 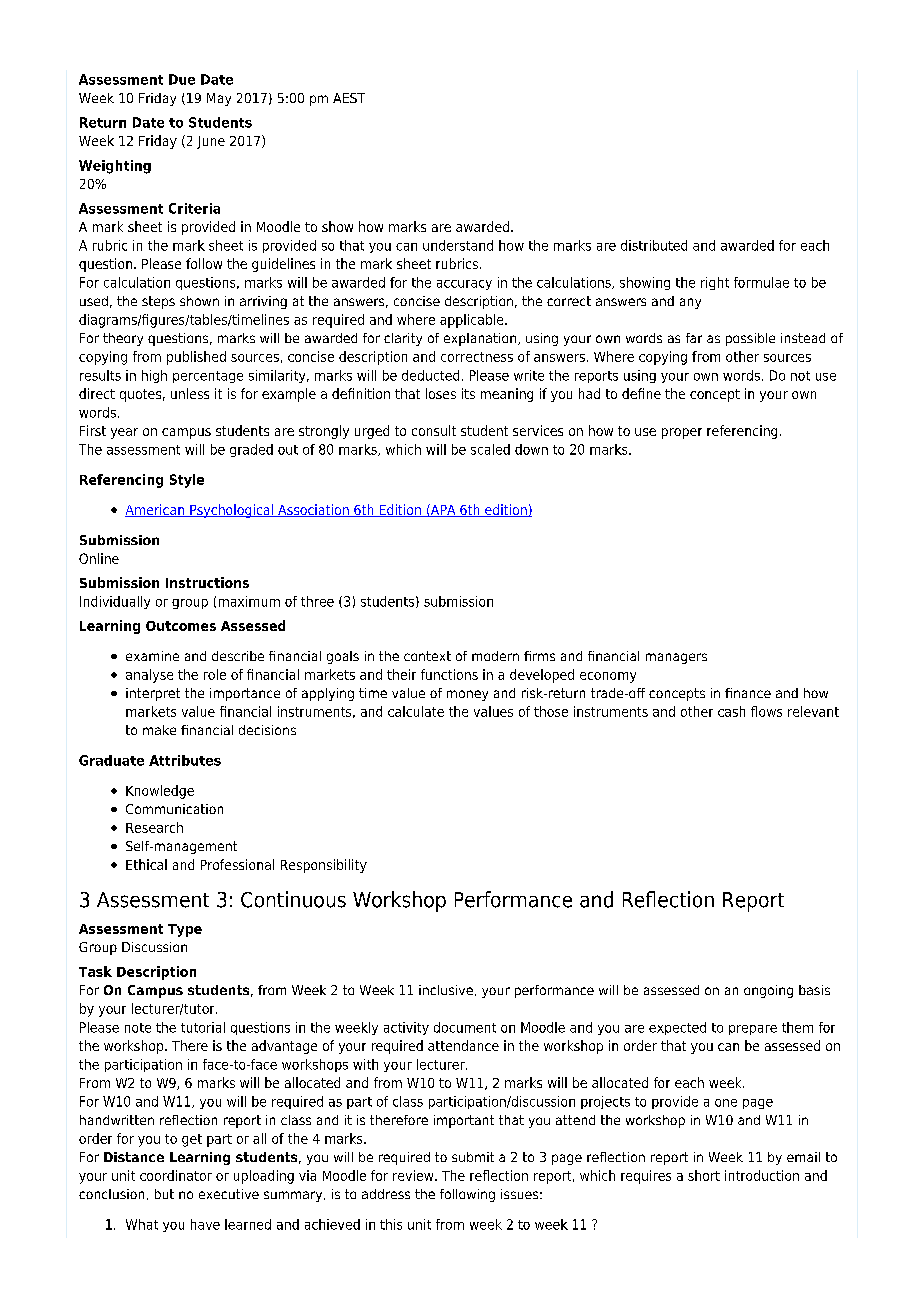 What do you see at coordinates (654, 245) in the document?
I see `distributed` at bounding box center [654, 245].
